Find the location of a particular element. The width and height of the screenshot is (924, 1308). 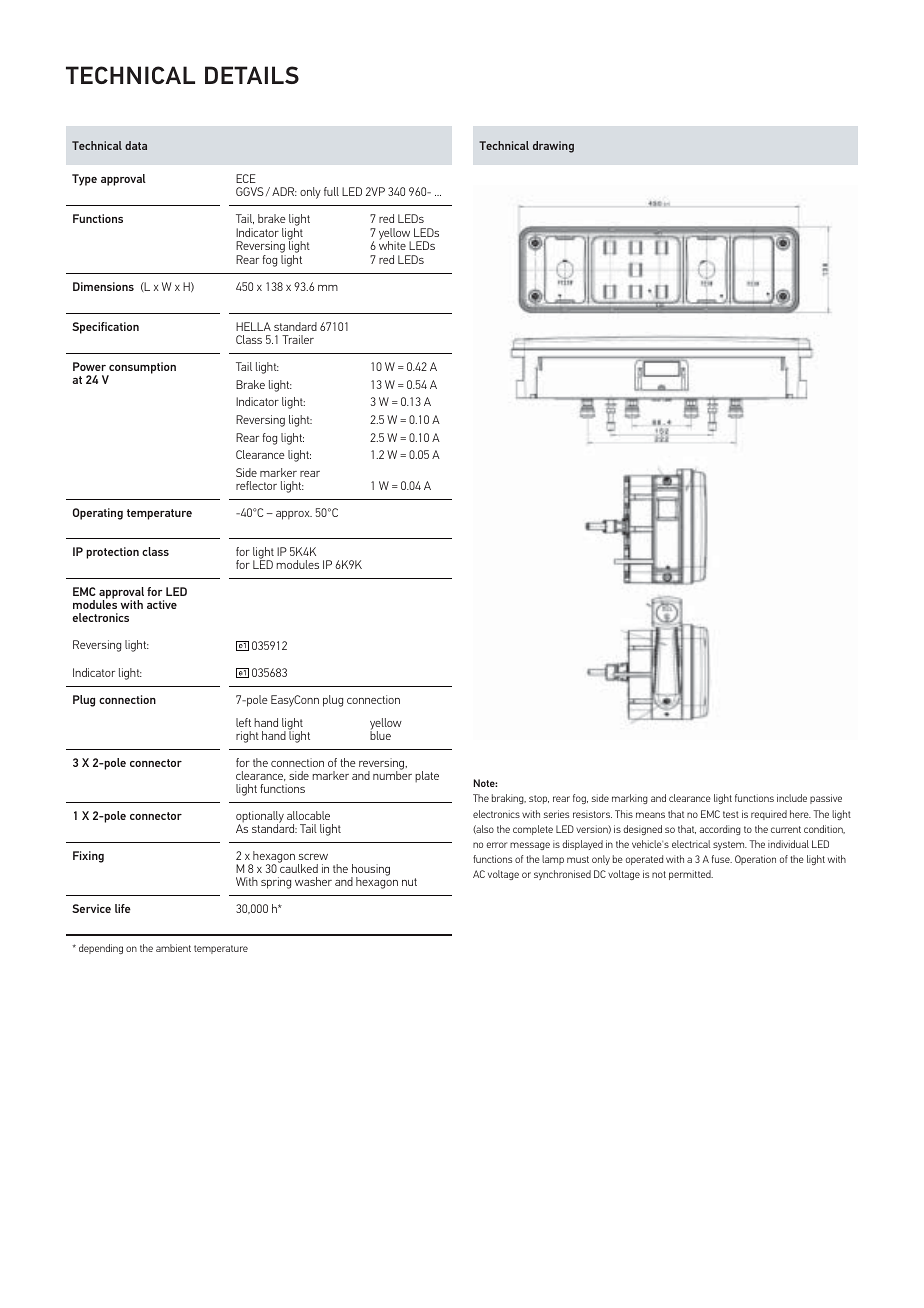

protection is located at coordinates (112, 553).
